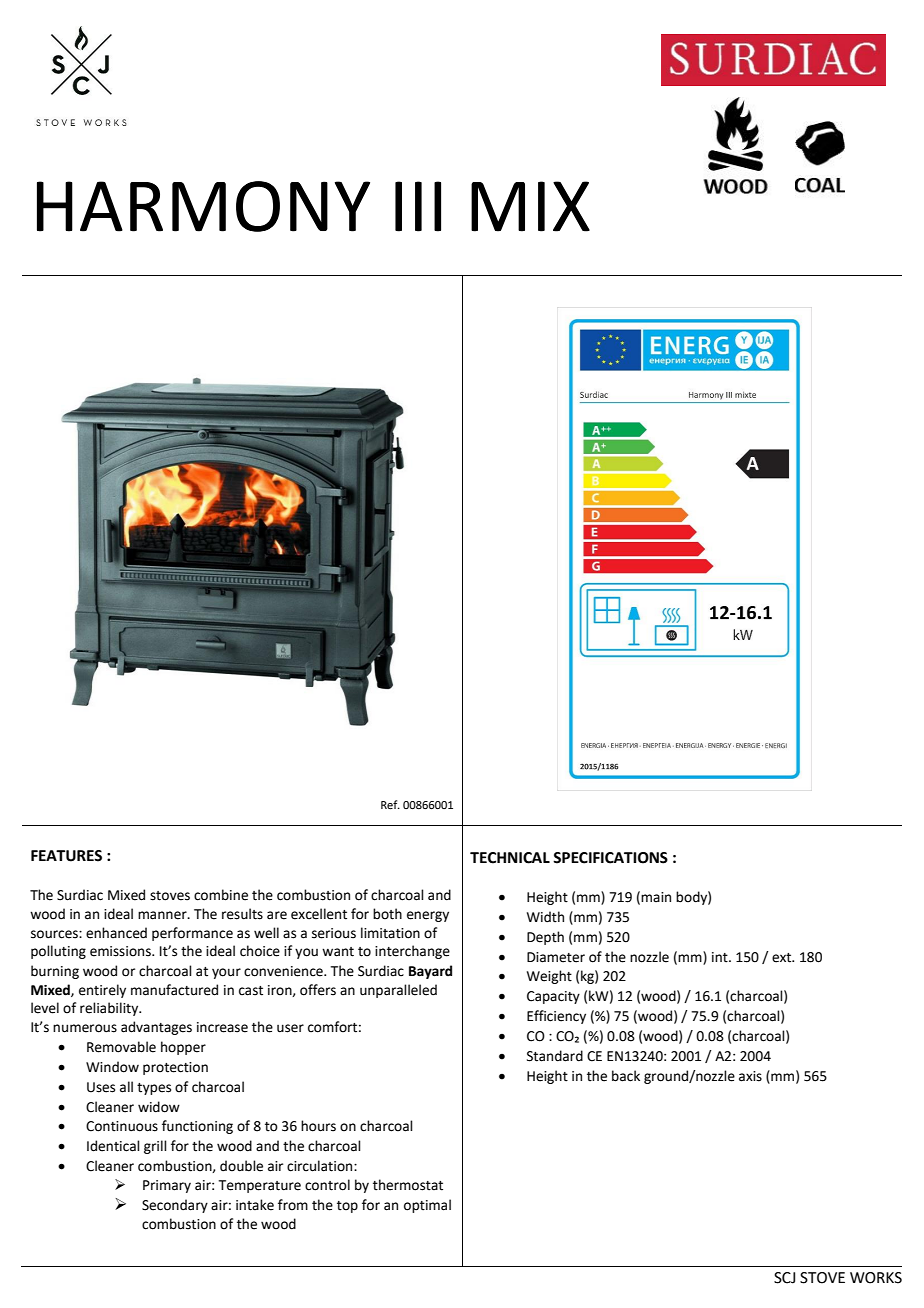 The width and height of the screenshot is (924, 1308). What do you see at coordinates (783, 958) in the screenshot?
I see `ext` at bounding box center [783, 958].
